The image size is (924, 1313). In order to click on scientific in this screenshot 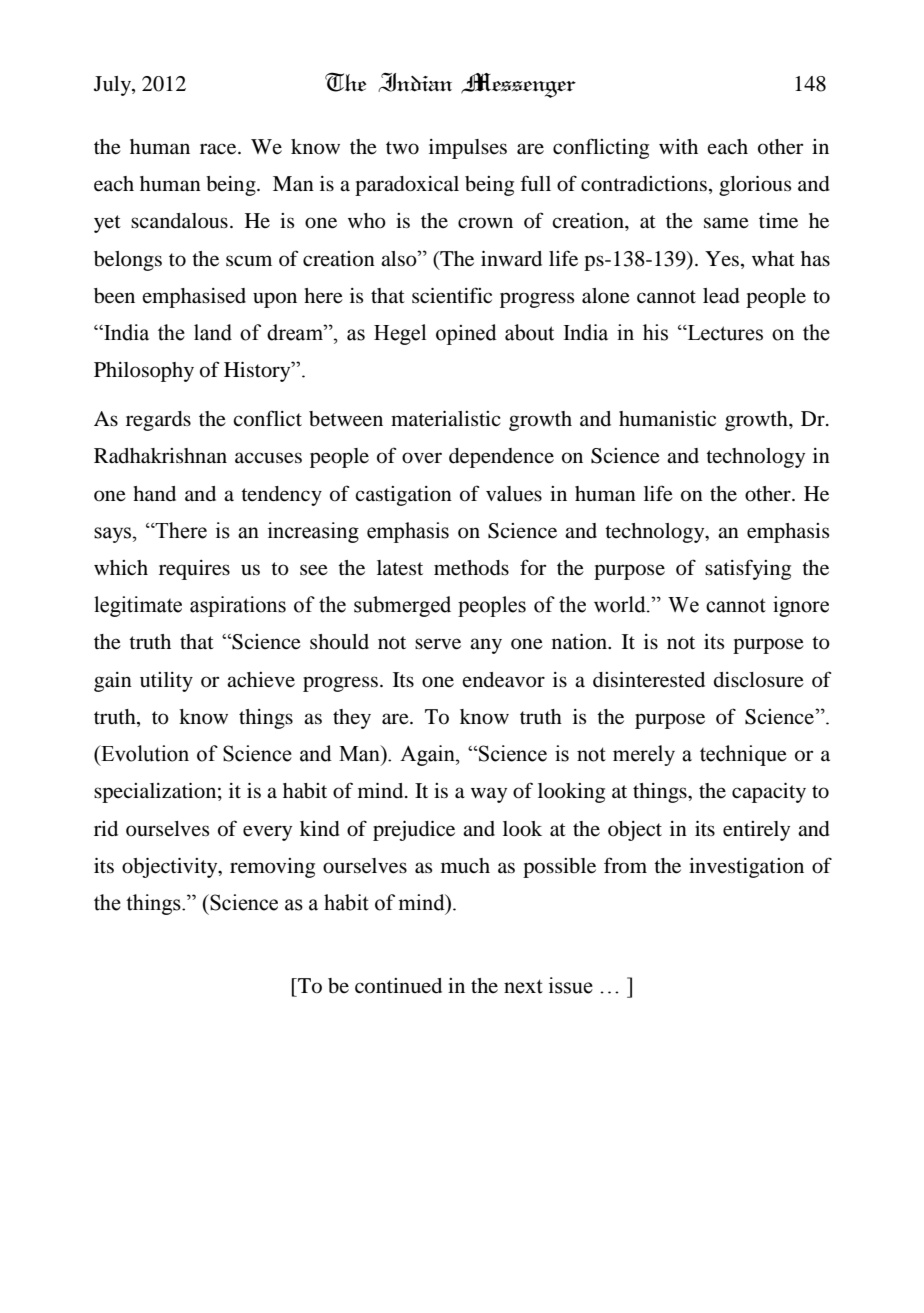, I will do `click(452, 295)`.
